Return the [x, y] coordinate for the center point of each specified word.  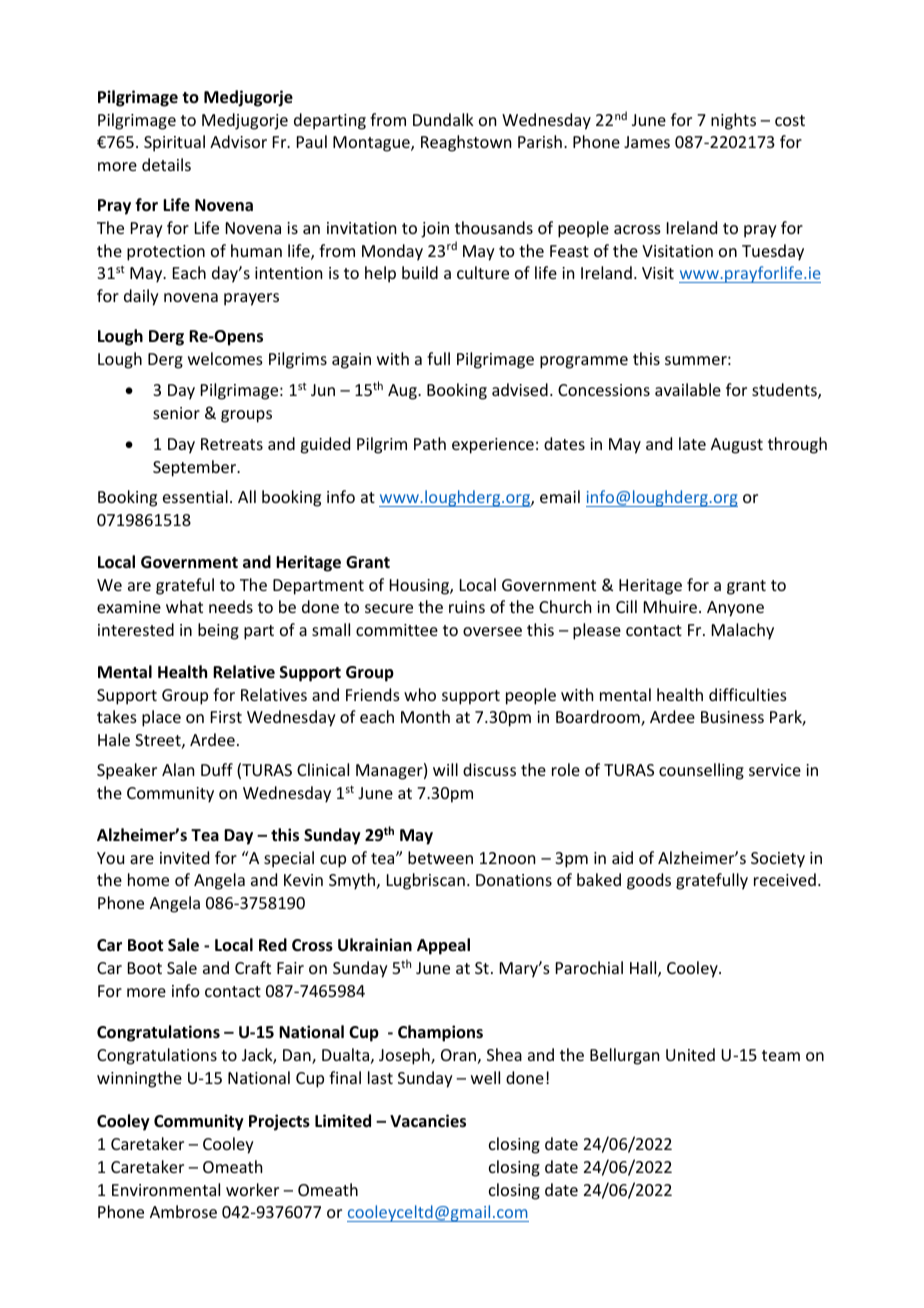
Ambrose [183, 1211]
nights [733, 121]
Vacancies [428, 1121]
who [420, 694]
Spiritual [174, 143]
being [218, 631]
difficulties [748, 694]
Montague [372, 144]
